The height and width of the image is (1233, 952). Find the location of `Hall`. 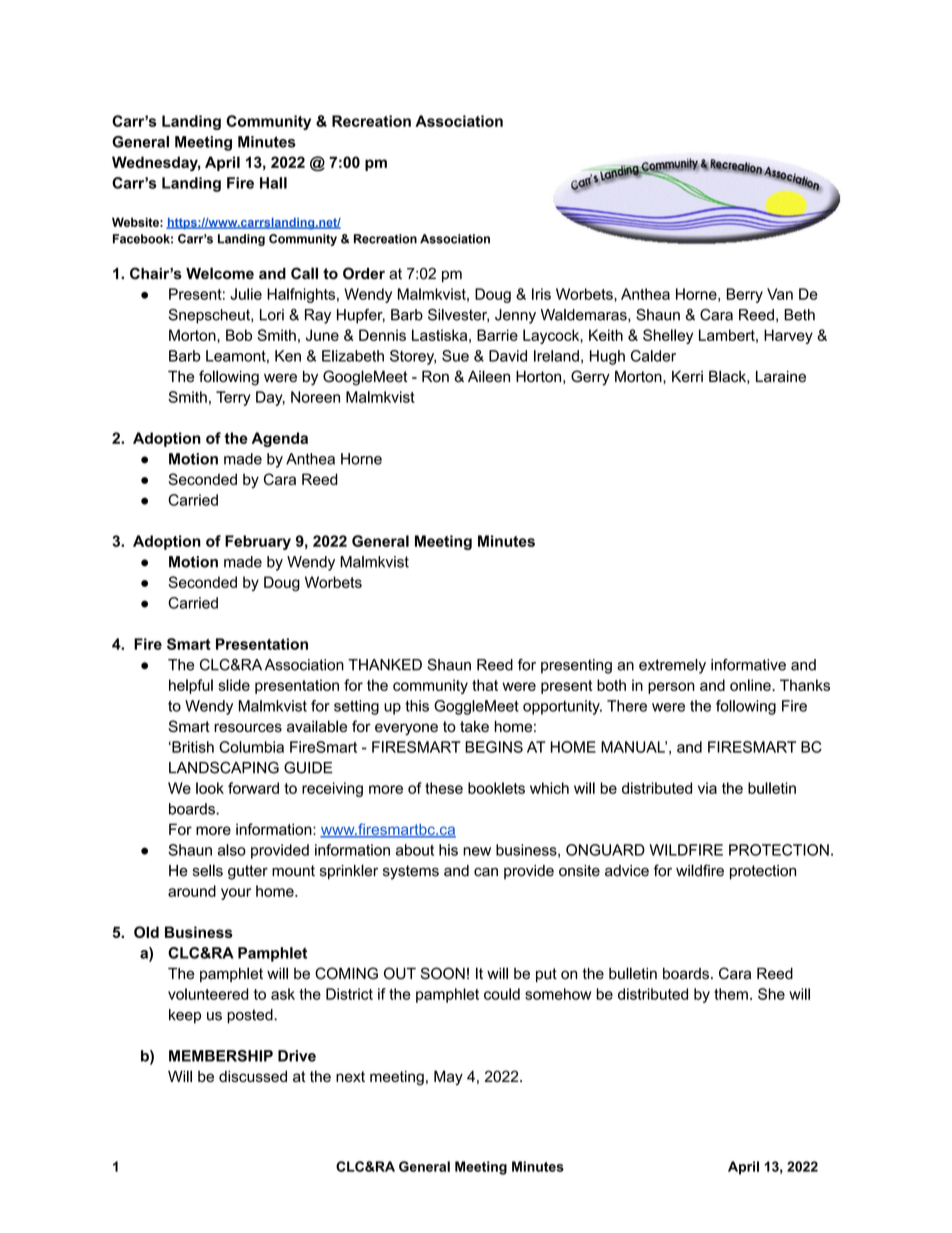

Hall is located at coordinates (273, 183).
